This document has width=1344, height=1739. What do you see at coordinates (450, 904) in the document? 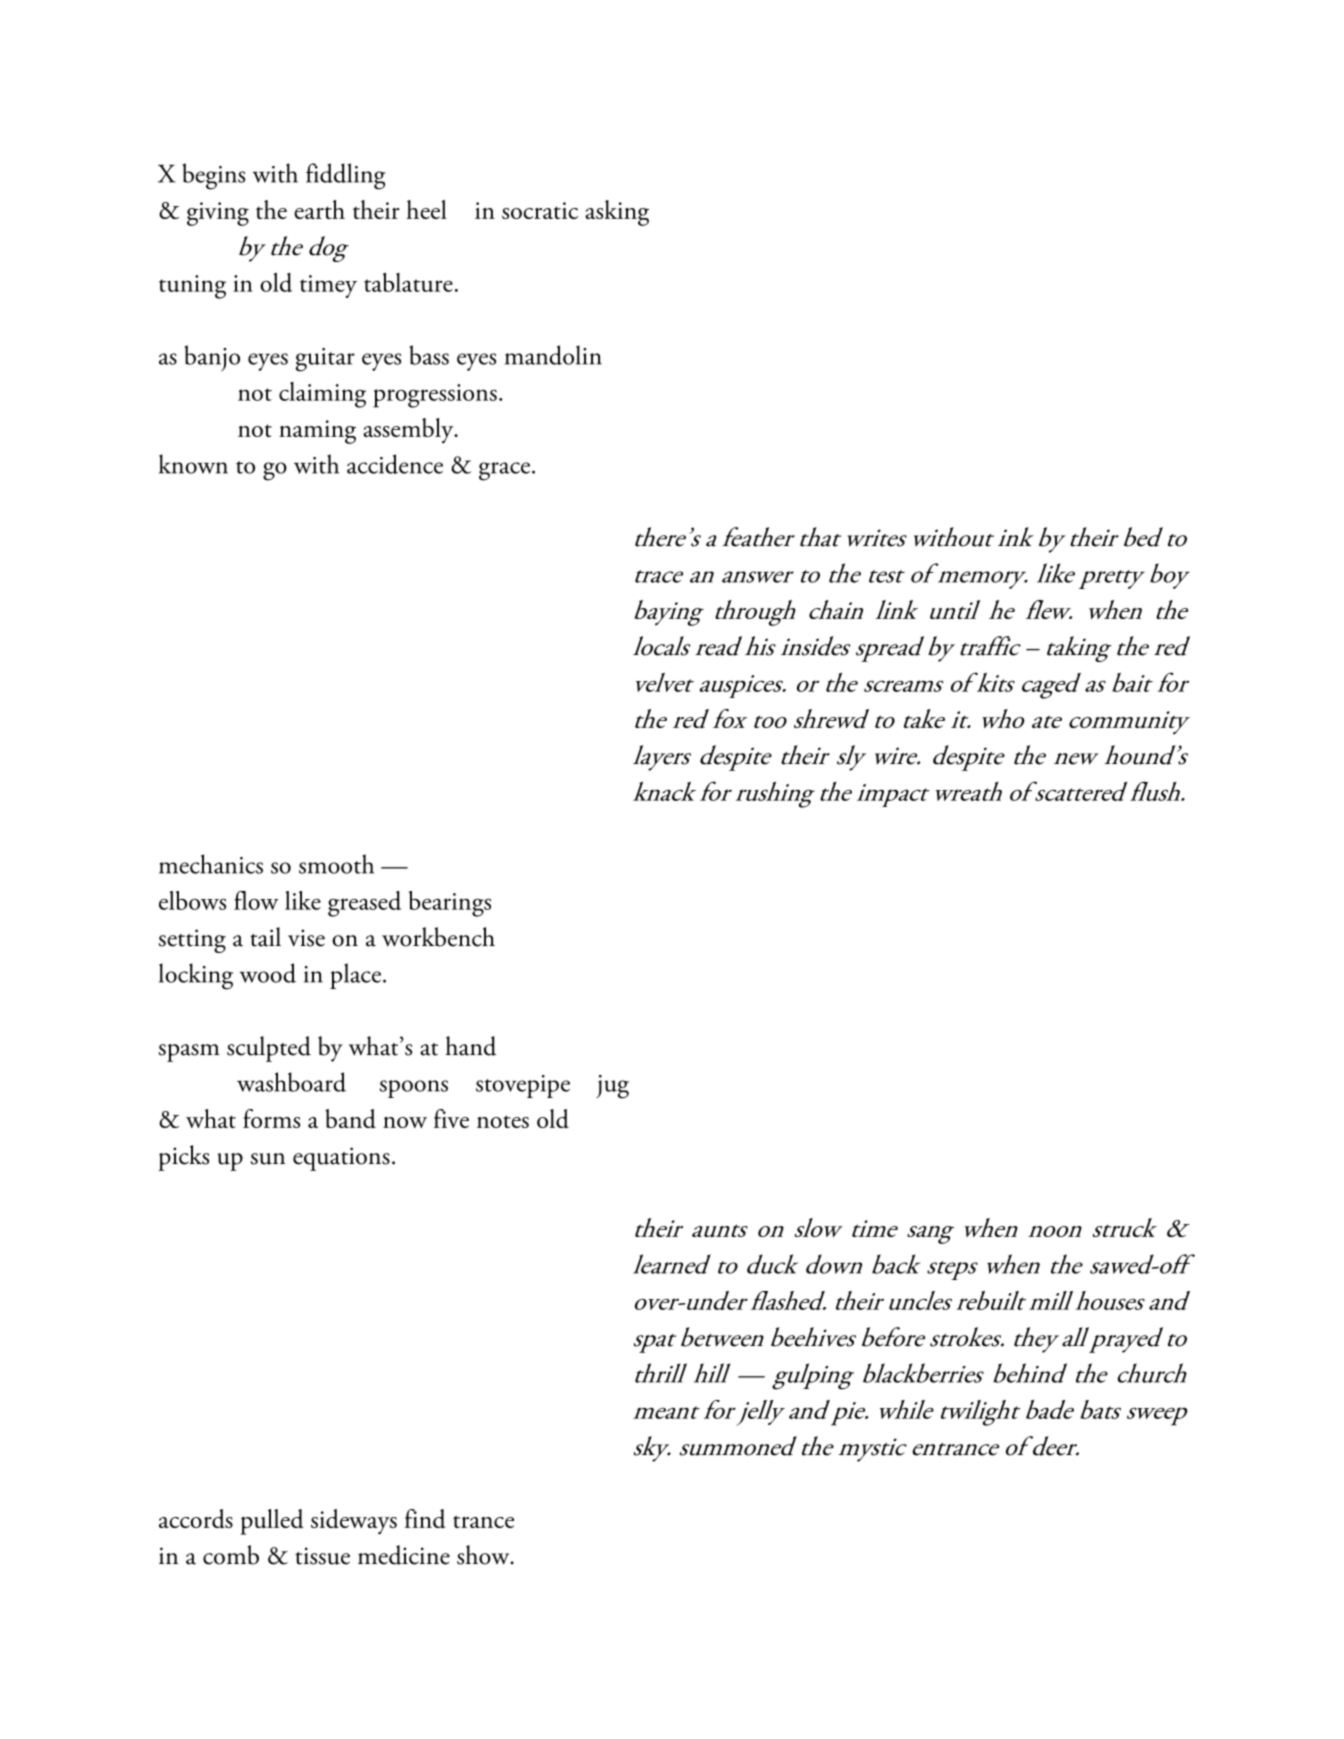
I see `bearings` at bounding box center [450, 904].
